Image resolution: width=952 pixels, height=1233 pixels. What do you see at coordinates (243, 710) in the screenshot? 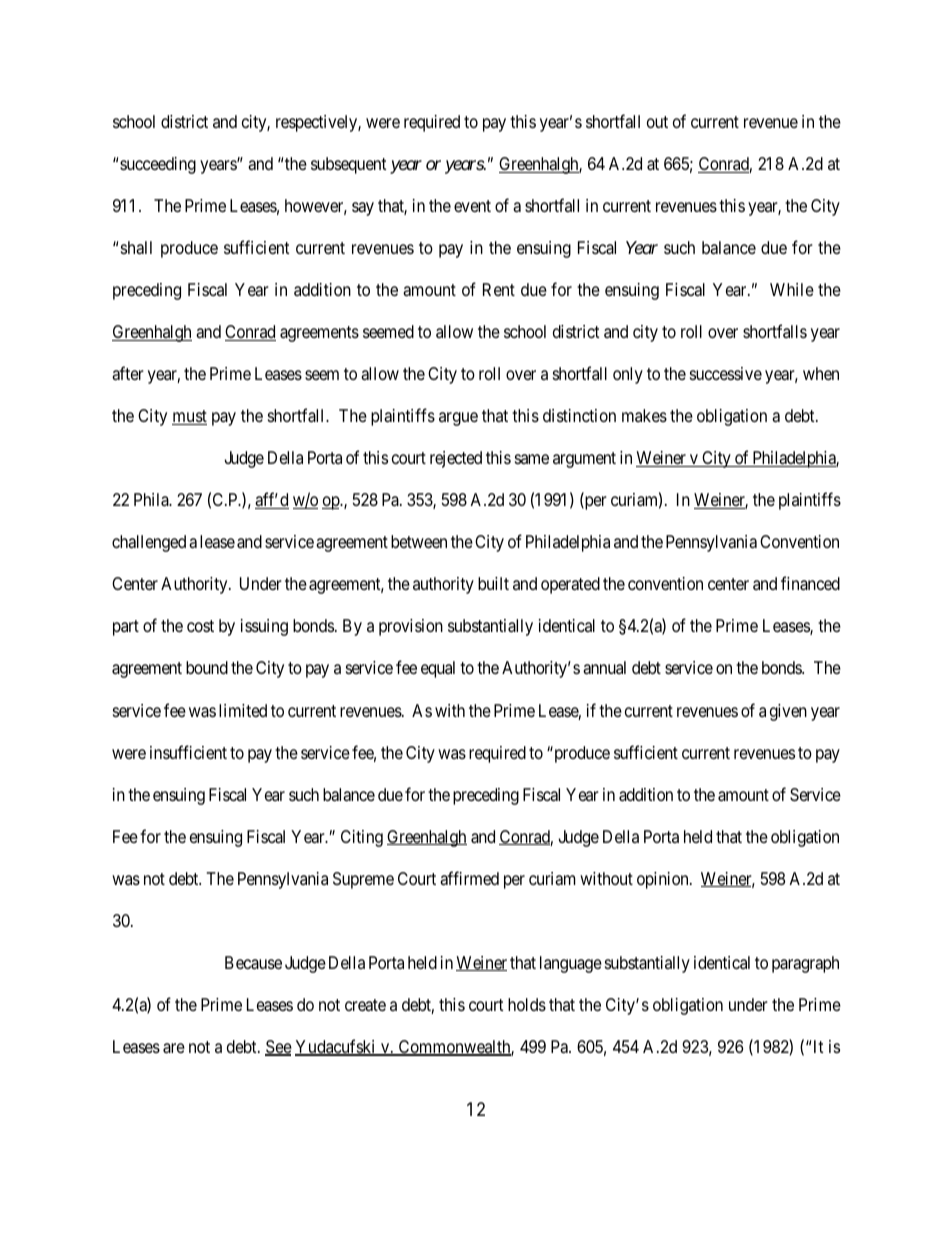
I see `limited` at bounding box center [243, 710].
